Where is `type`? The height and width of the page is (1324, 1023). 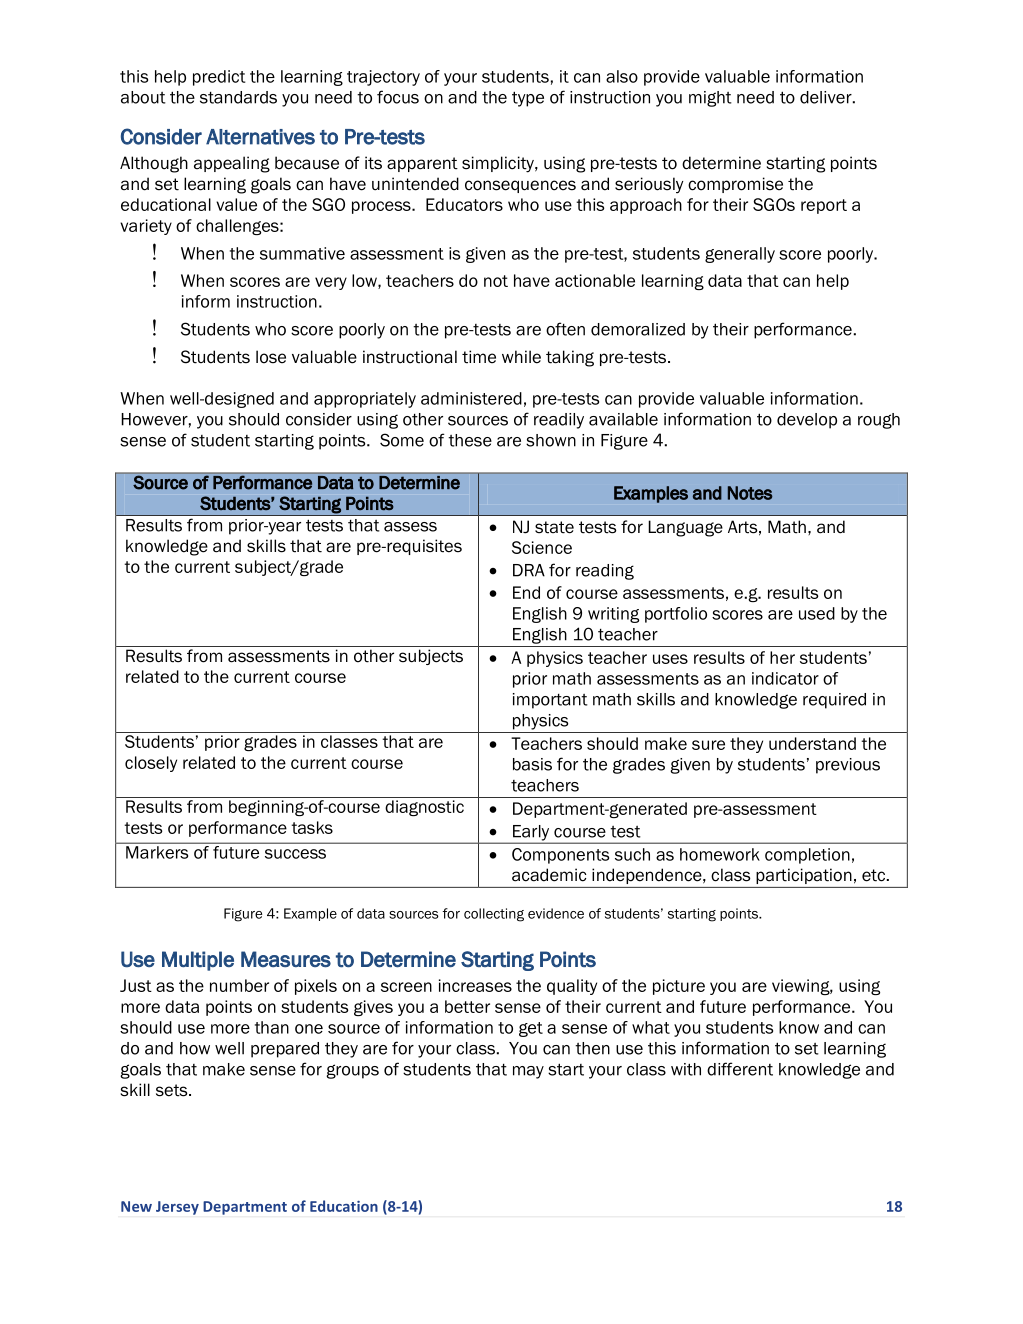 type is located at coordinates (528, 99).
